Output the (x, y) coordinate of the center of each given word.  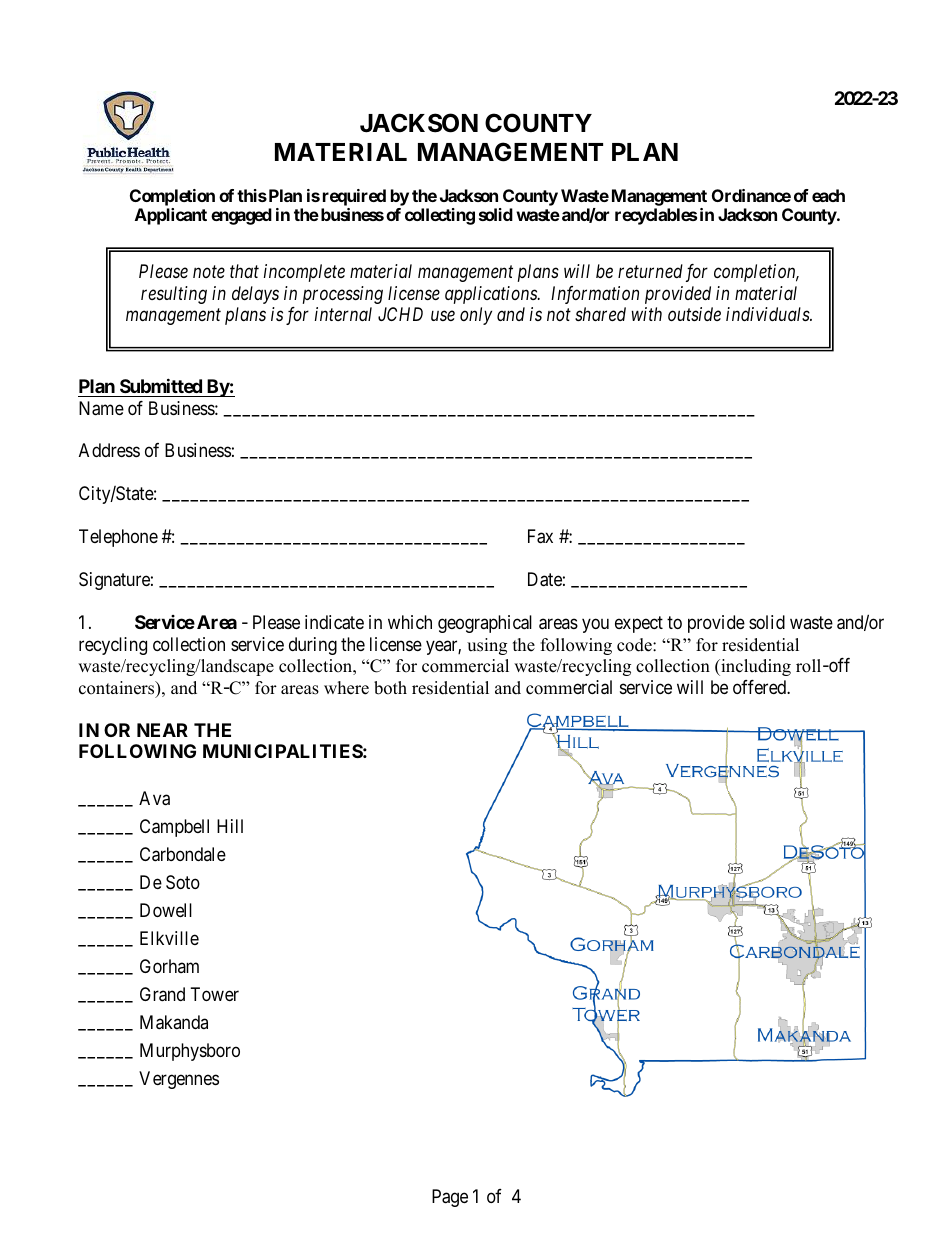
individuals (768, 314)
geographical (485, 624)
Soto (183, 882)
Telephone (118, 538)
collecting (440, 216)
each (828, 195)
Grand (162, 994)
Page (450, 1198)
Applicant (171, 216)
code (635, 645)
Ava (154, 798)
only (476, 316)
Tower (215, 994)
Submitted (161, 385)
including (755, 667)
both (390, 688)
